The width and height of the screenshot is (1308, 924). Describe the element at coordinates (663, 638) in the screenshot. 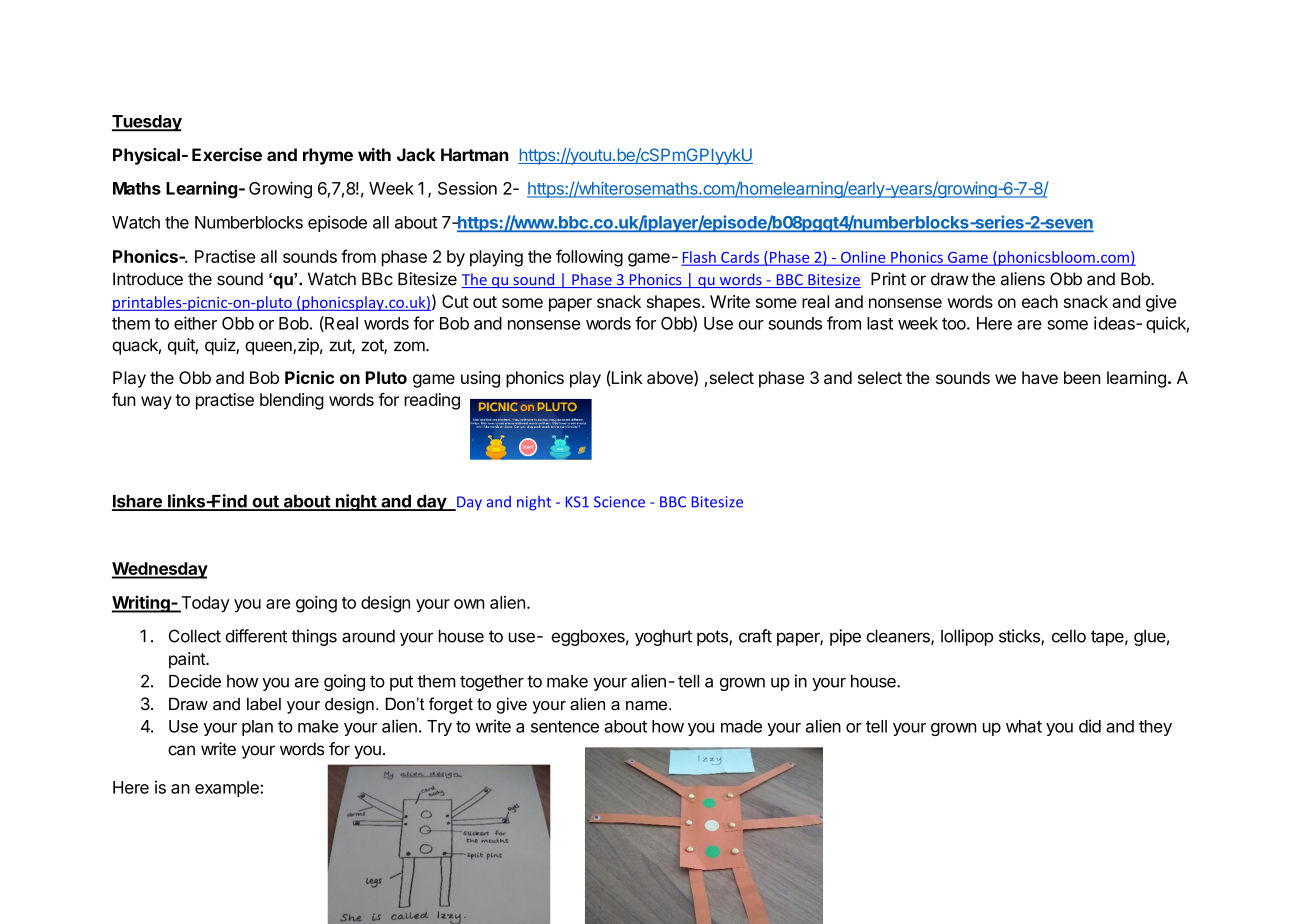

I see `yoghurt` at that location.
